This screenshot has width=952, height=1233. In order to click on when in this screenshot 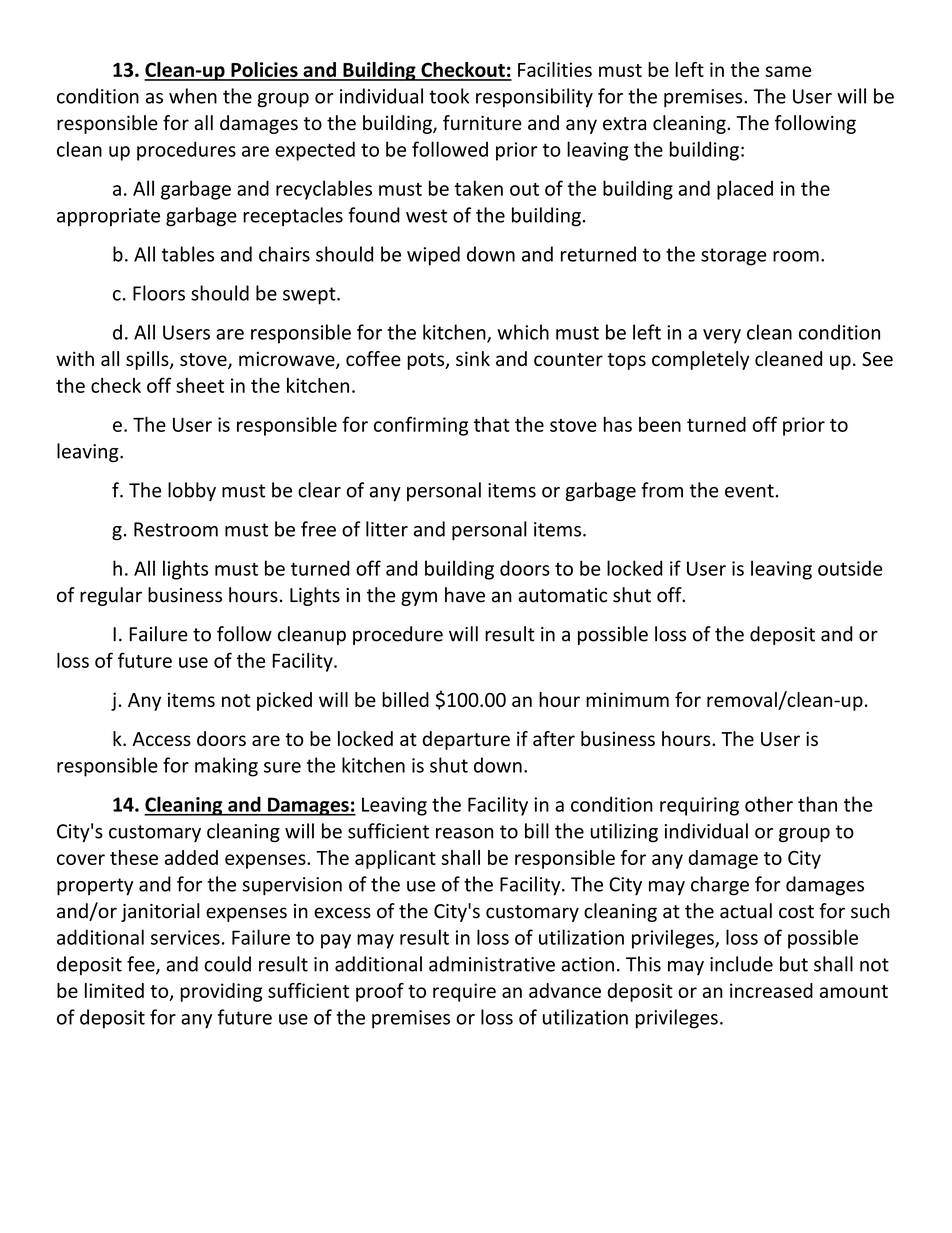, I will do `click(193, 96)`.
